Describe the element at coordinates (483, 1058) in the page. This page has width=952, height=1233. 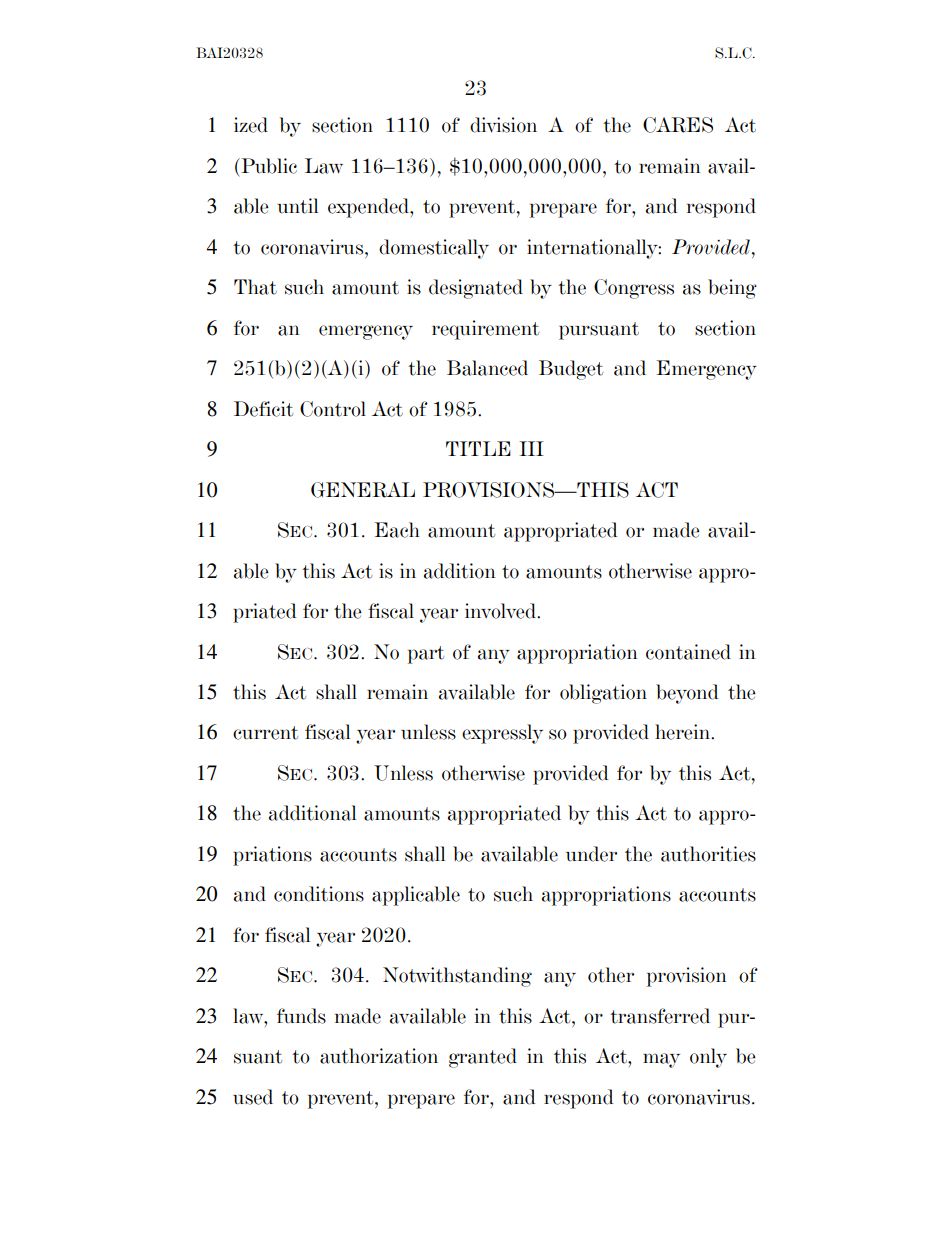
I see `granted` at that location.
